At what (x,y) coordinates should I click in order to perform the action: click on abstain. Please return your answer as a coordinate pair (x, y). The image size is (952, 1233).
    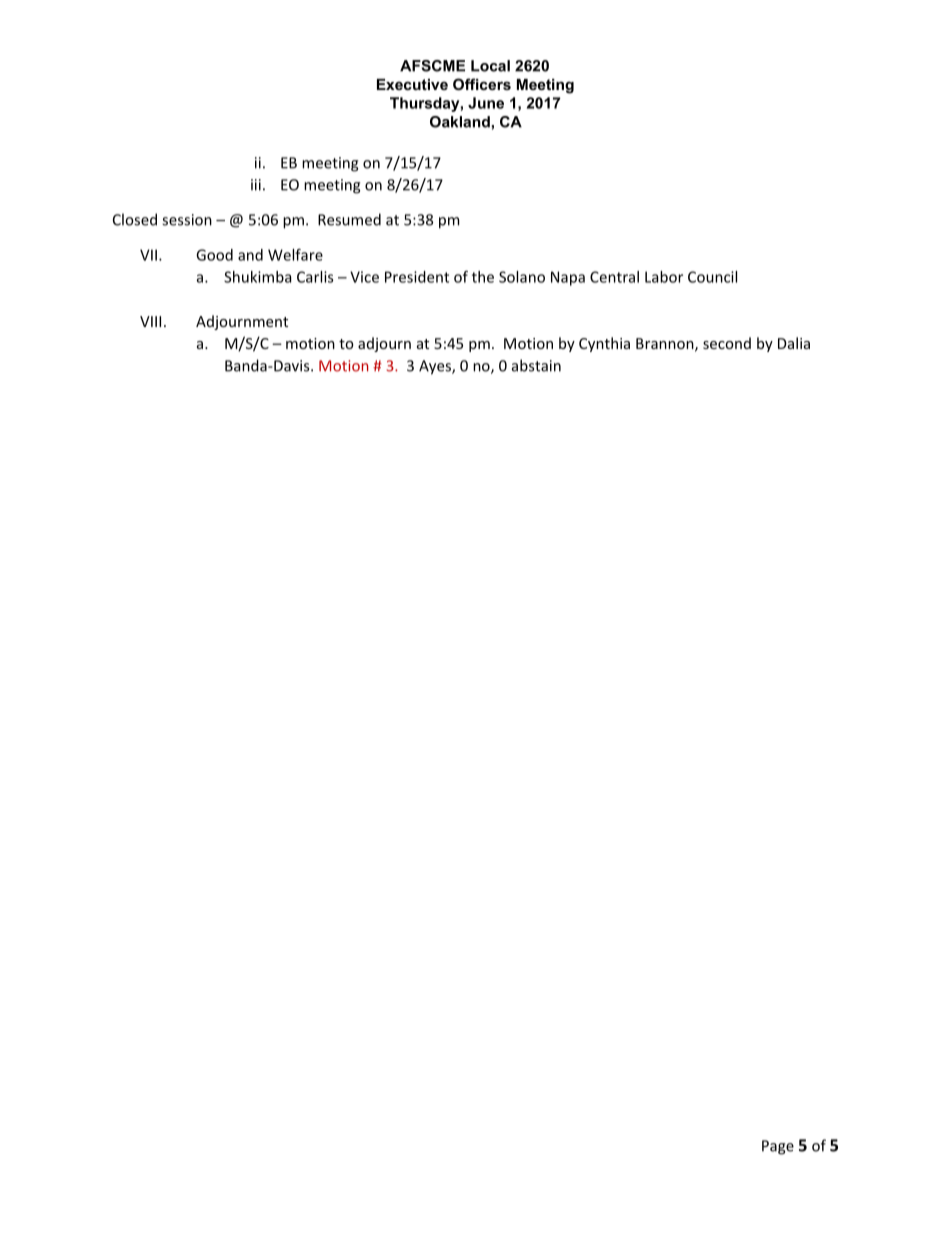
    Looking at the image, I should click on (536, 365).
